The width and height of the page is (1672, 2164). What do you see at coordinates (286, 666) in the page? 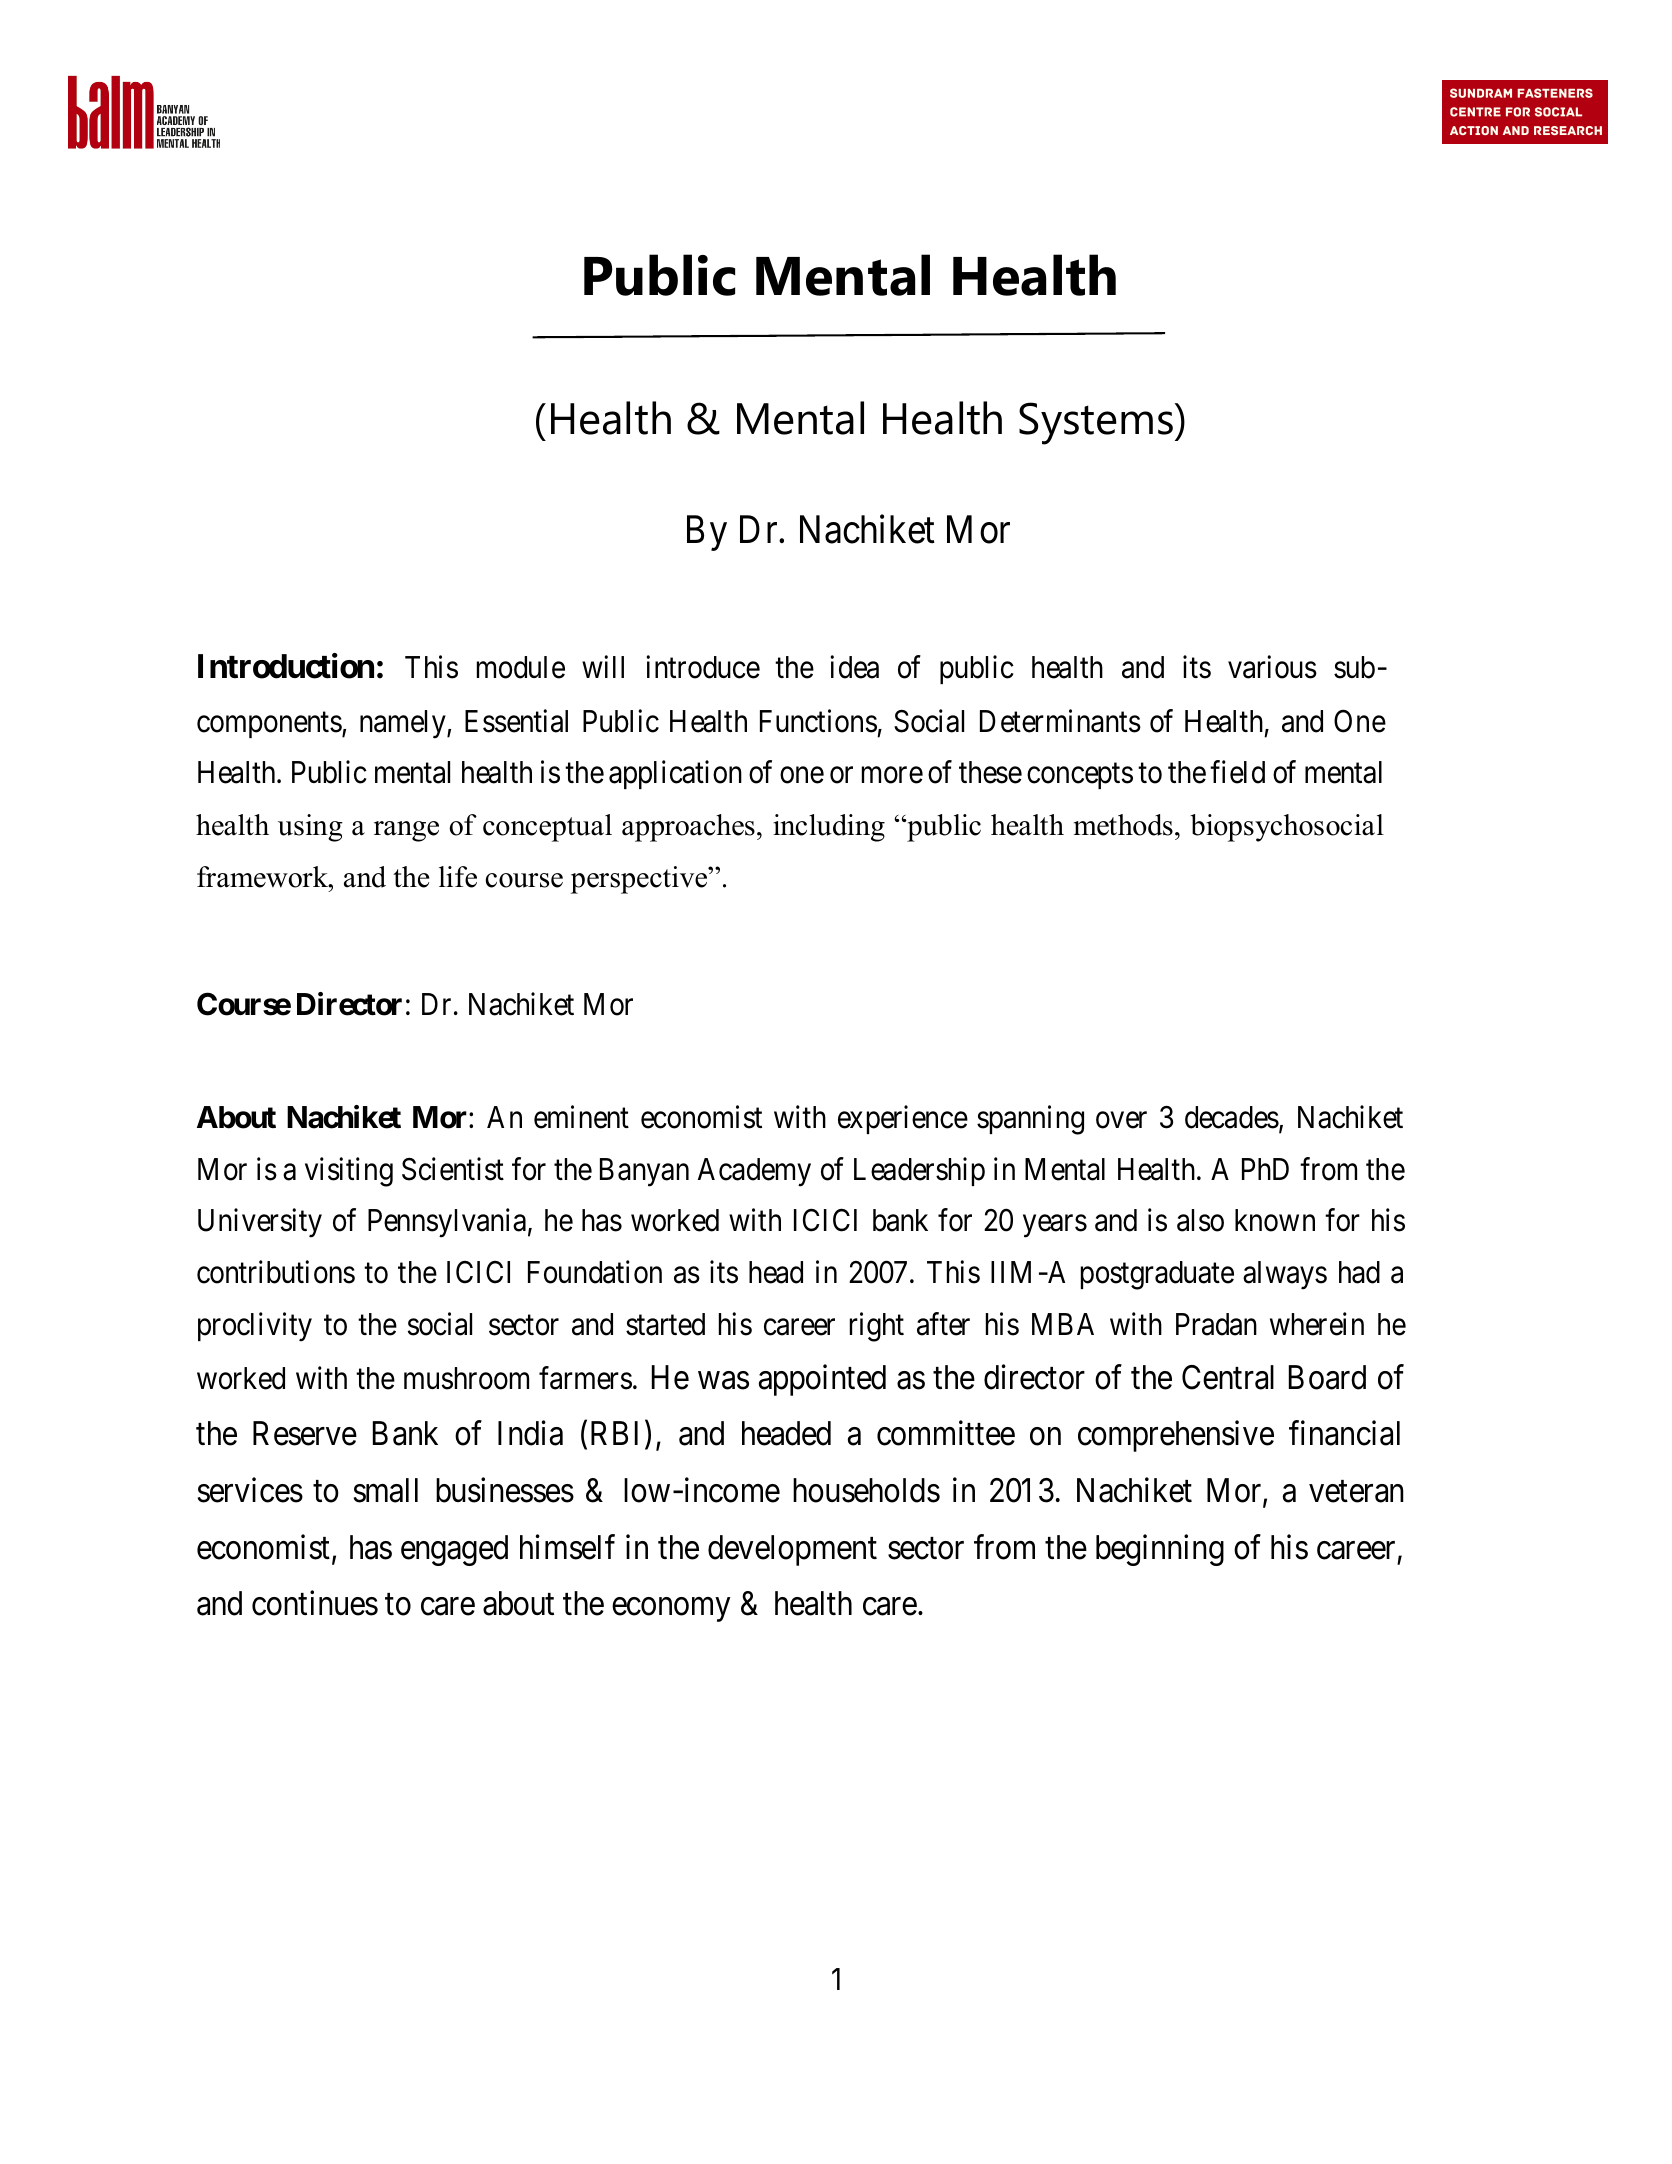
I see `Introduction` at bounding box center [286, 666].
